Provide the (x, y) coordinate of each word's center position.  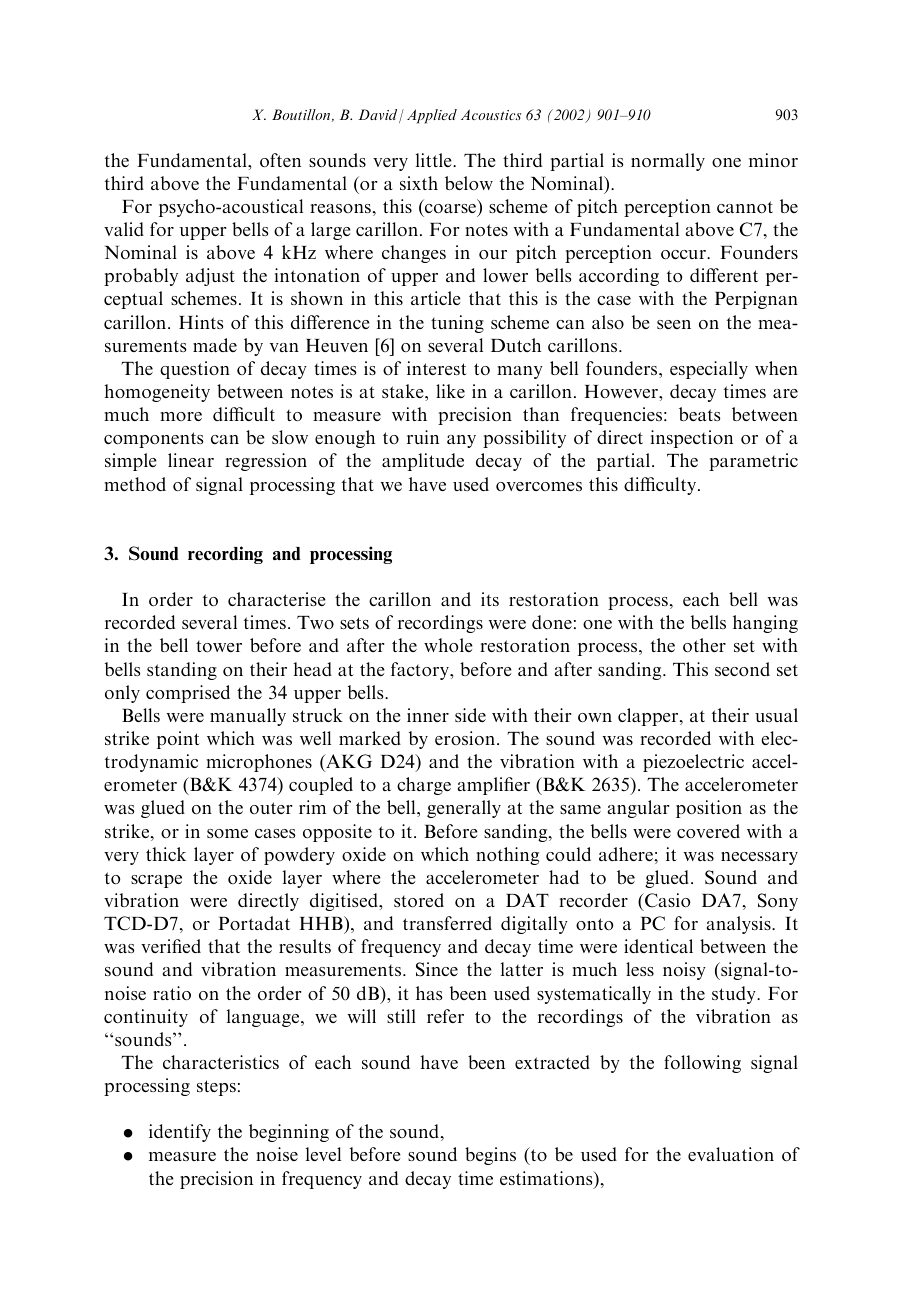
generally (464, 809)
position (709, 809)
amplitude (423, 462)
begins (490, 1156)
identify (180, 1133)
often (280, 160)
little (435, 160)
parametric (753, 462)
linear (191, 460)
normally (668, 162)
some (227, 833)
